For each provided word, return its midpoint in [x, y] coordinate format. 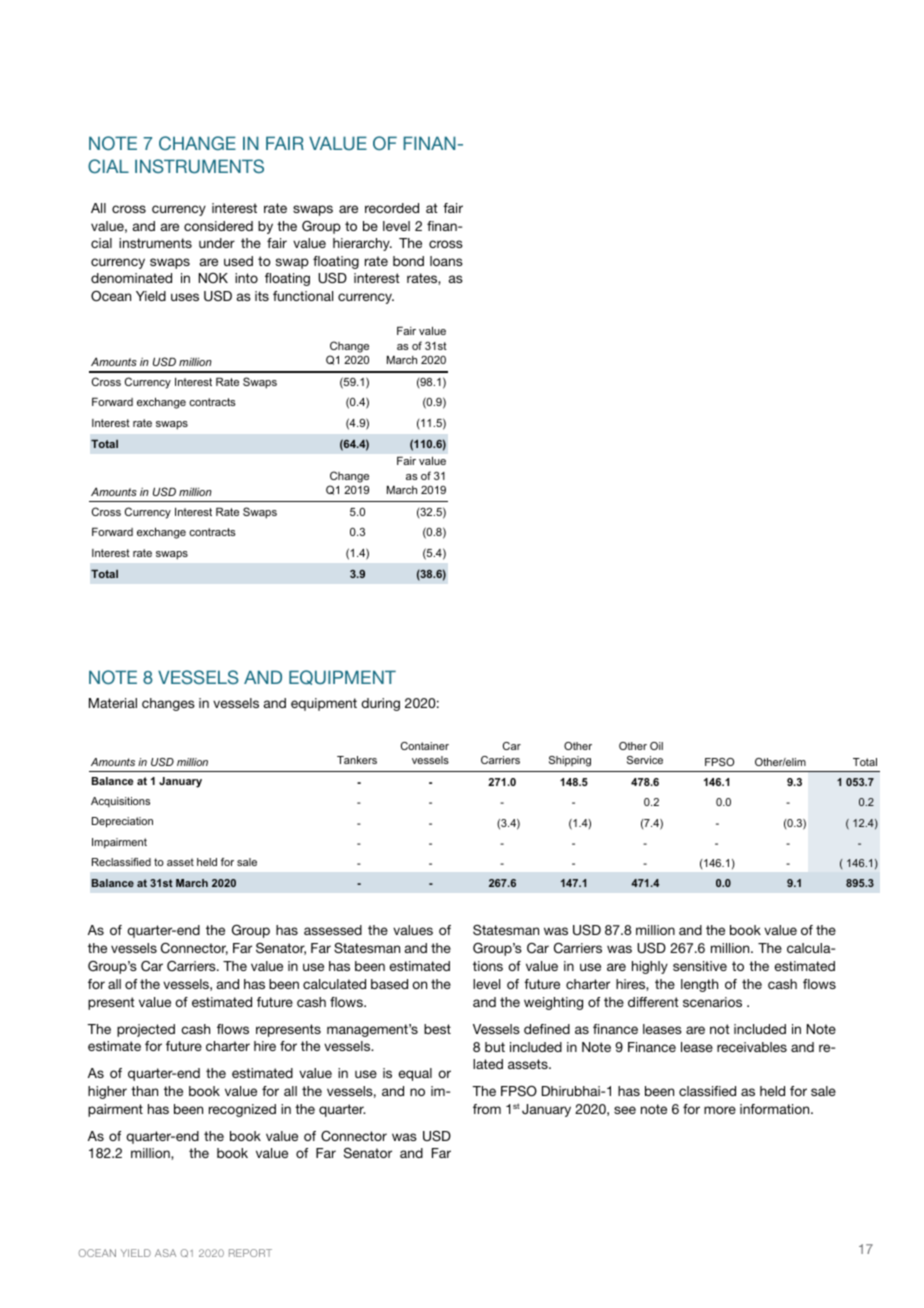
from [487, 1109]
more [720, 1110]
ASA [165, 1253]
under [217, 243]
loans [446, 261]
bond [408, 261]
